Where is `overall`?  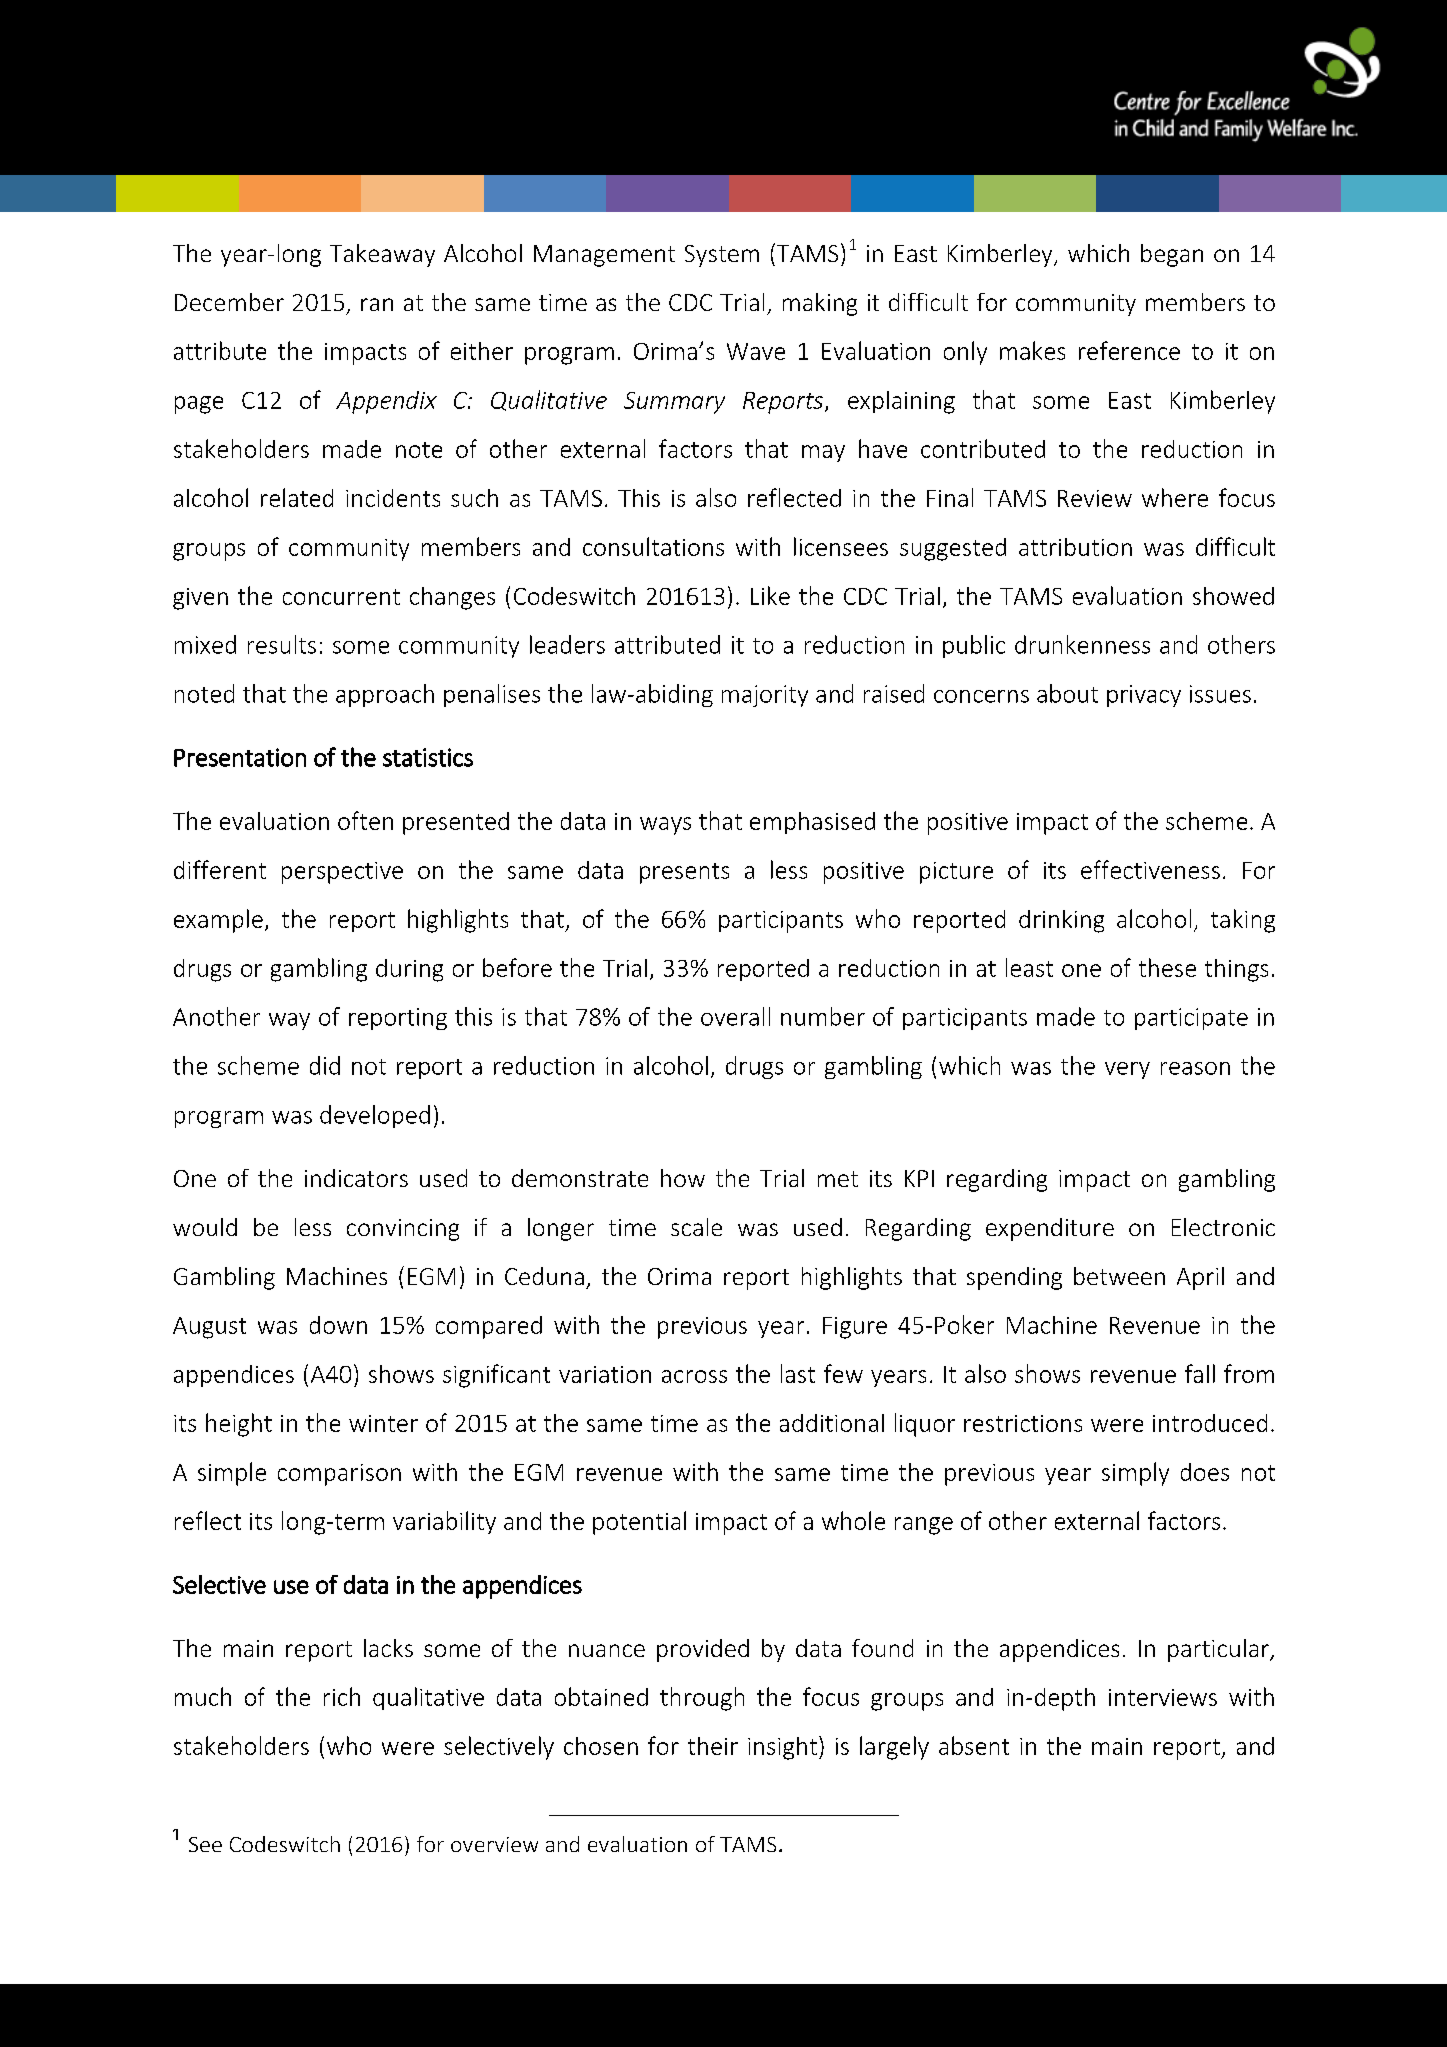 overall is located at coordinates (735, 1016).
